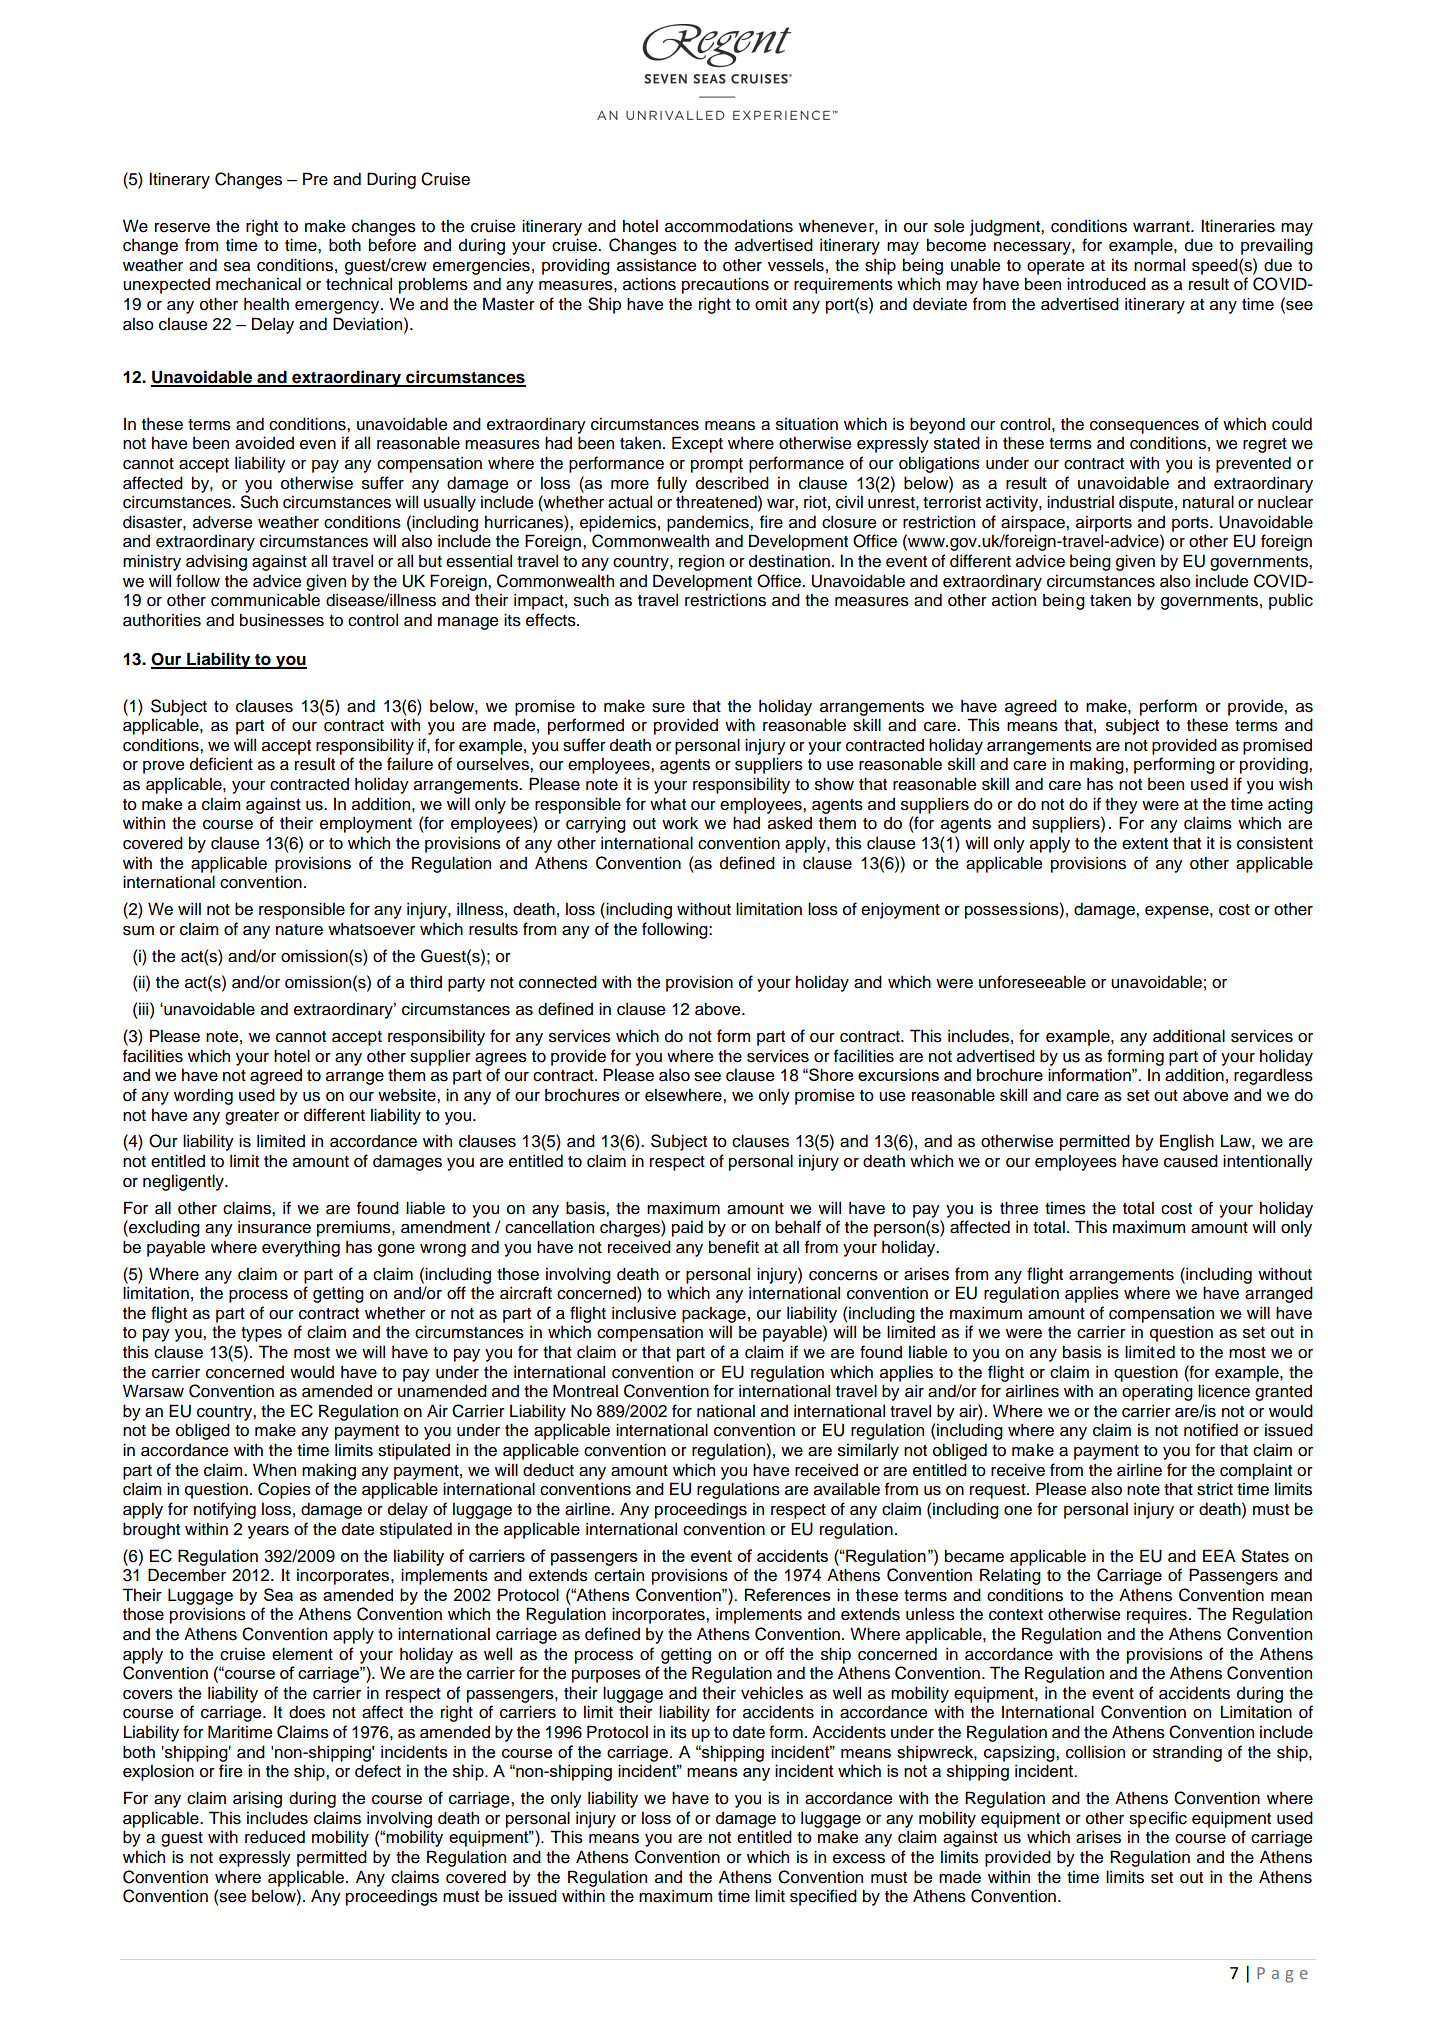  Describe the element at coordinates (1159, 265) in the document. I see `normal` at that location.
